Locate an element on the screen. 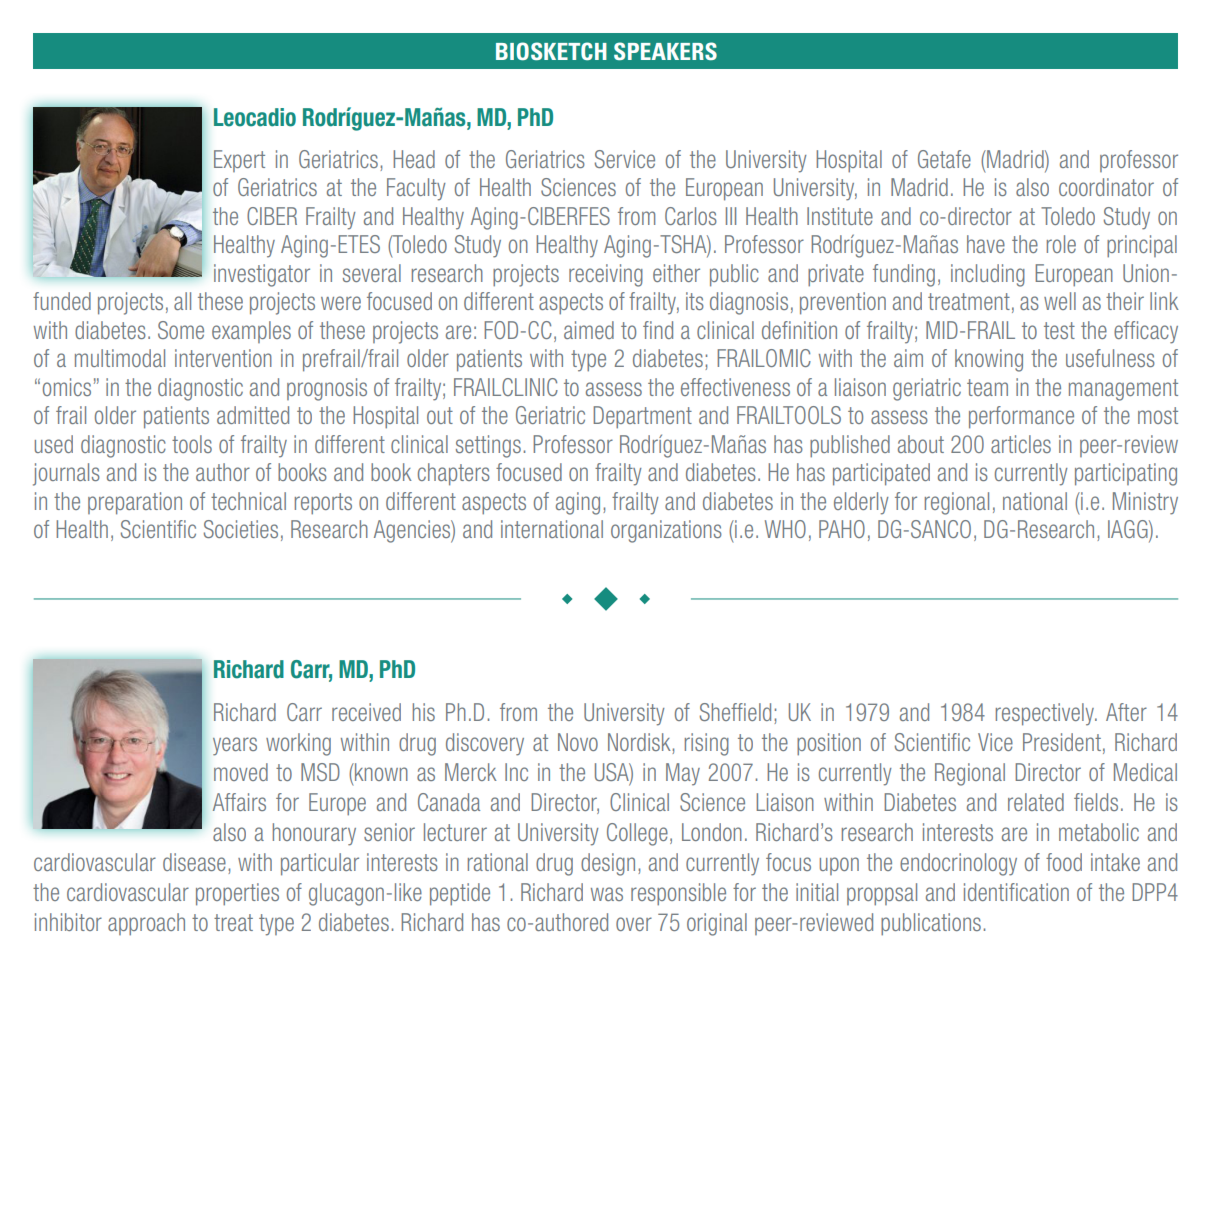  all is located at coordinates (182, 301).
